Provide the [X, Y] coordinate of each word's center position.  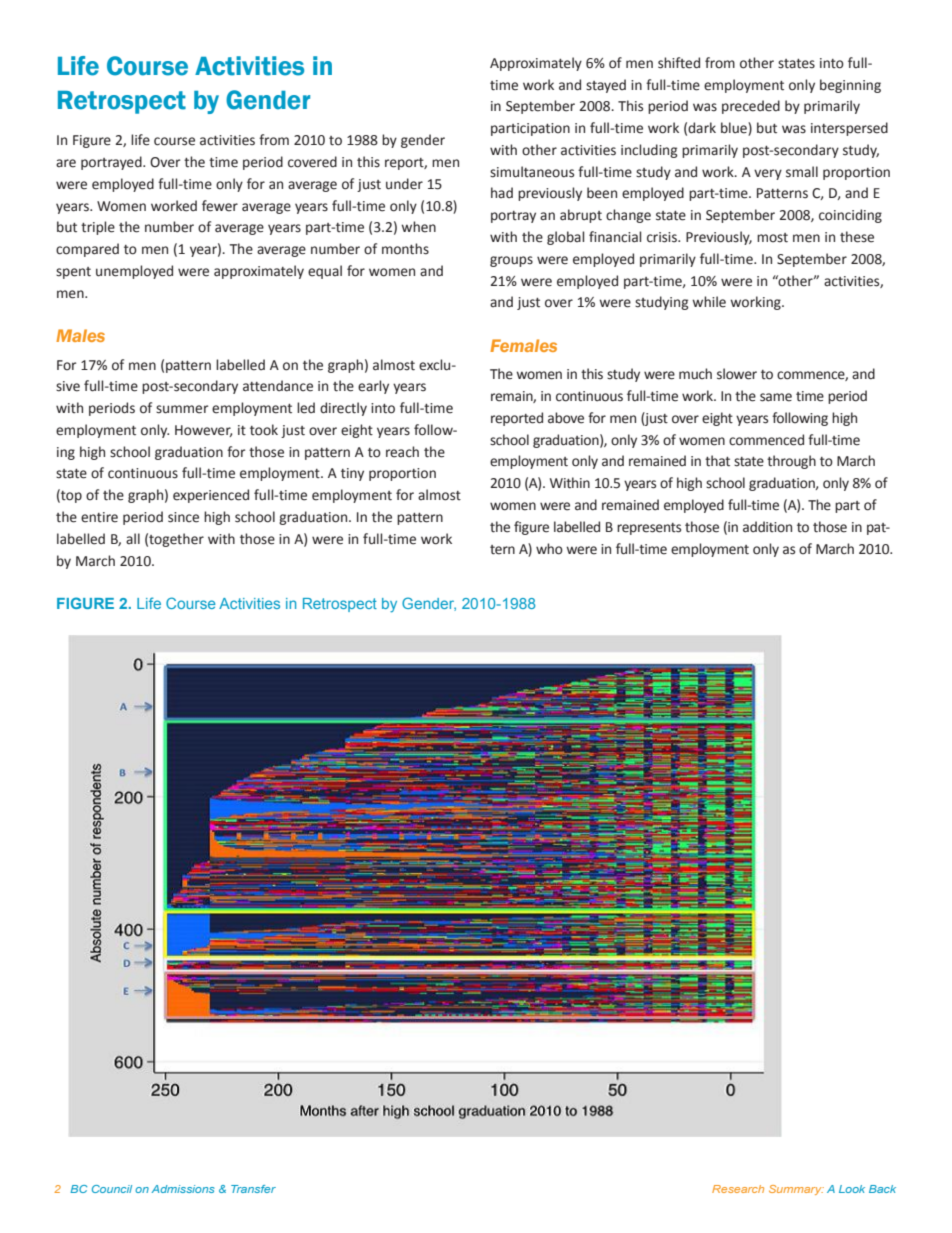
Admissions [183, 1189]
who [549, 549]
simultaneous [532, 172]
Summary [796, 1190]
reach [402, 452]
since [183, 517]
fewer [220, 206]
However [203, 431]
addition [767, 527]
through [791, 462]
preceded [751, 107]
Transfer [253, 1189]
